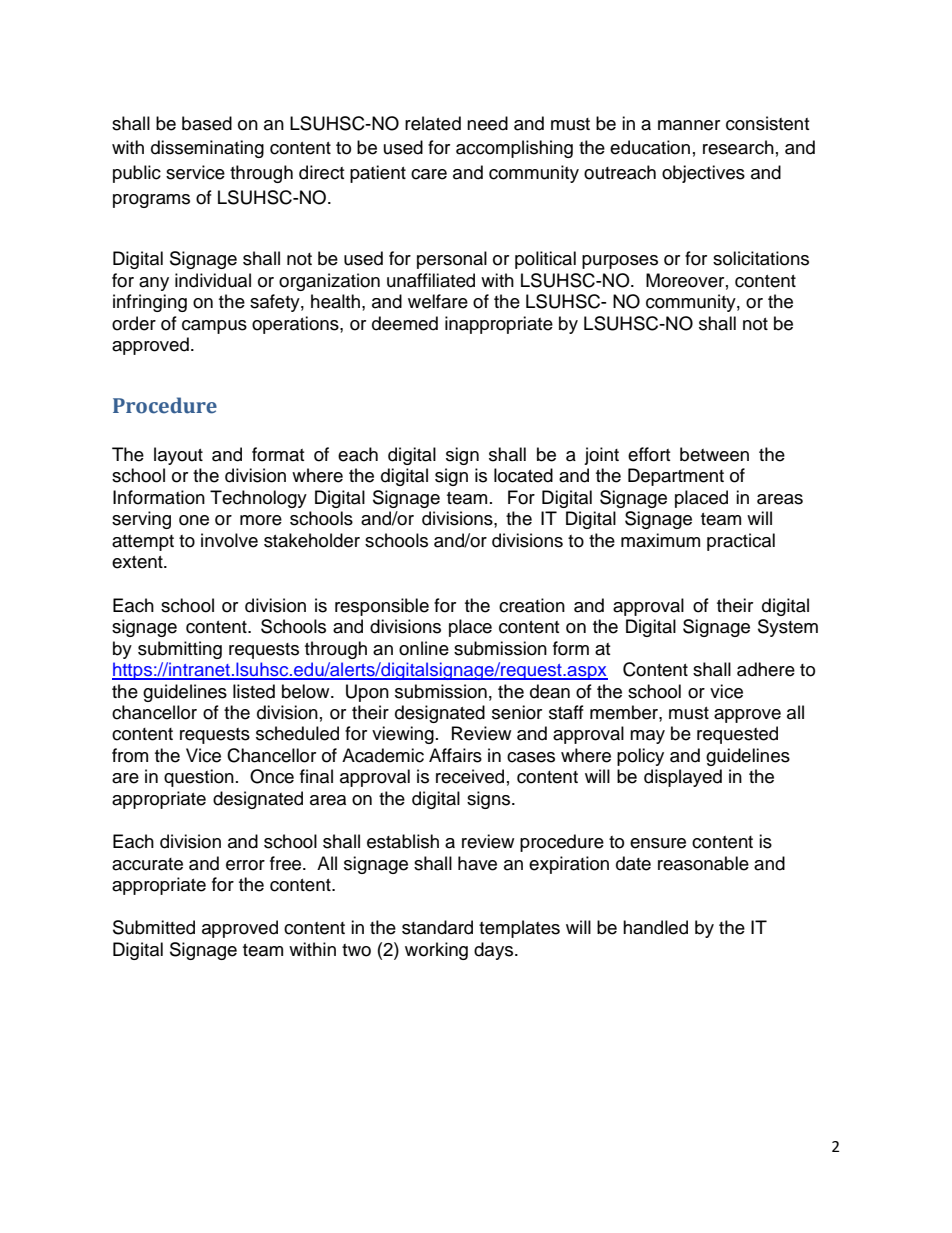 This screenshot has height=1233, width=952. Describe the element at coordinates (455, 755) in the screenshot. I see `Affairs` at that location.
